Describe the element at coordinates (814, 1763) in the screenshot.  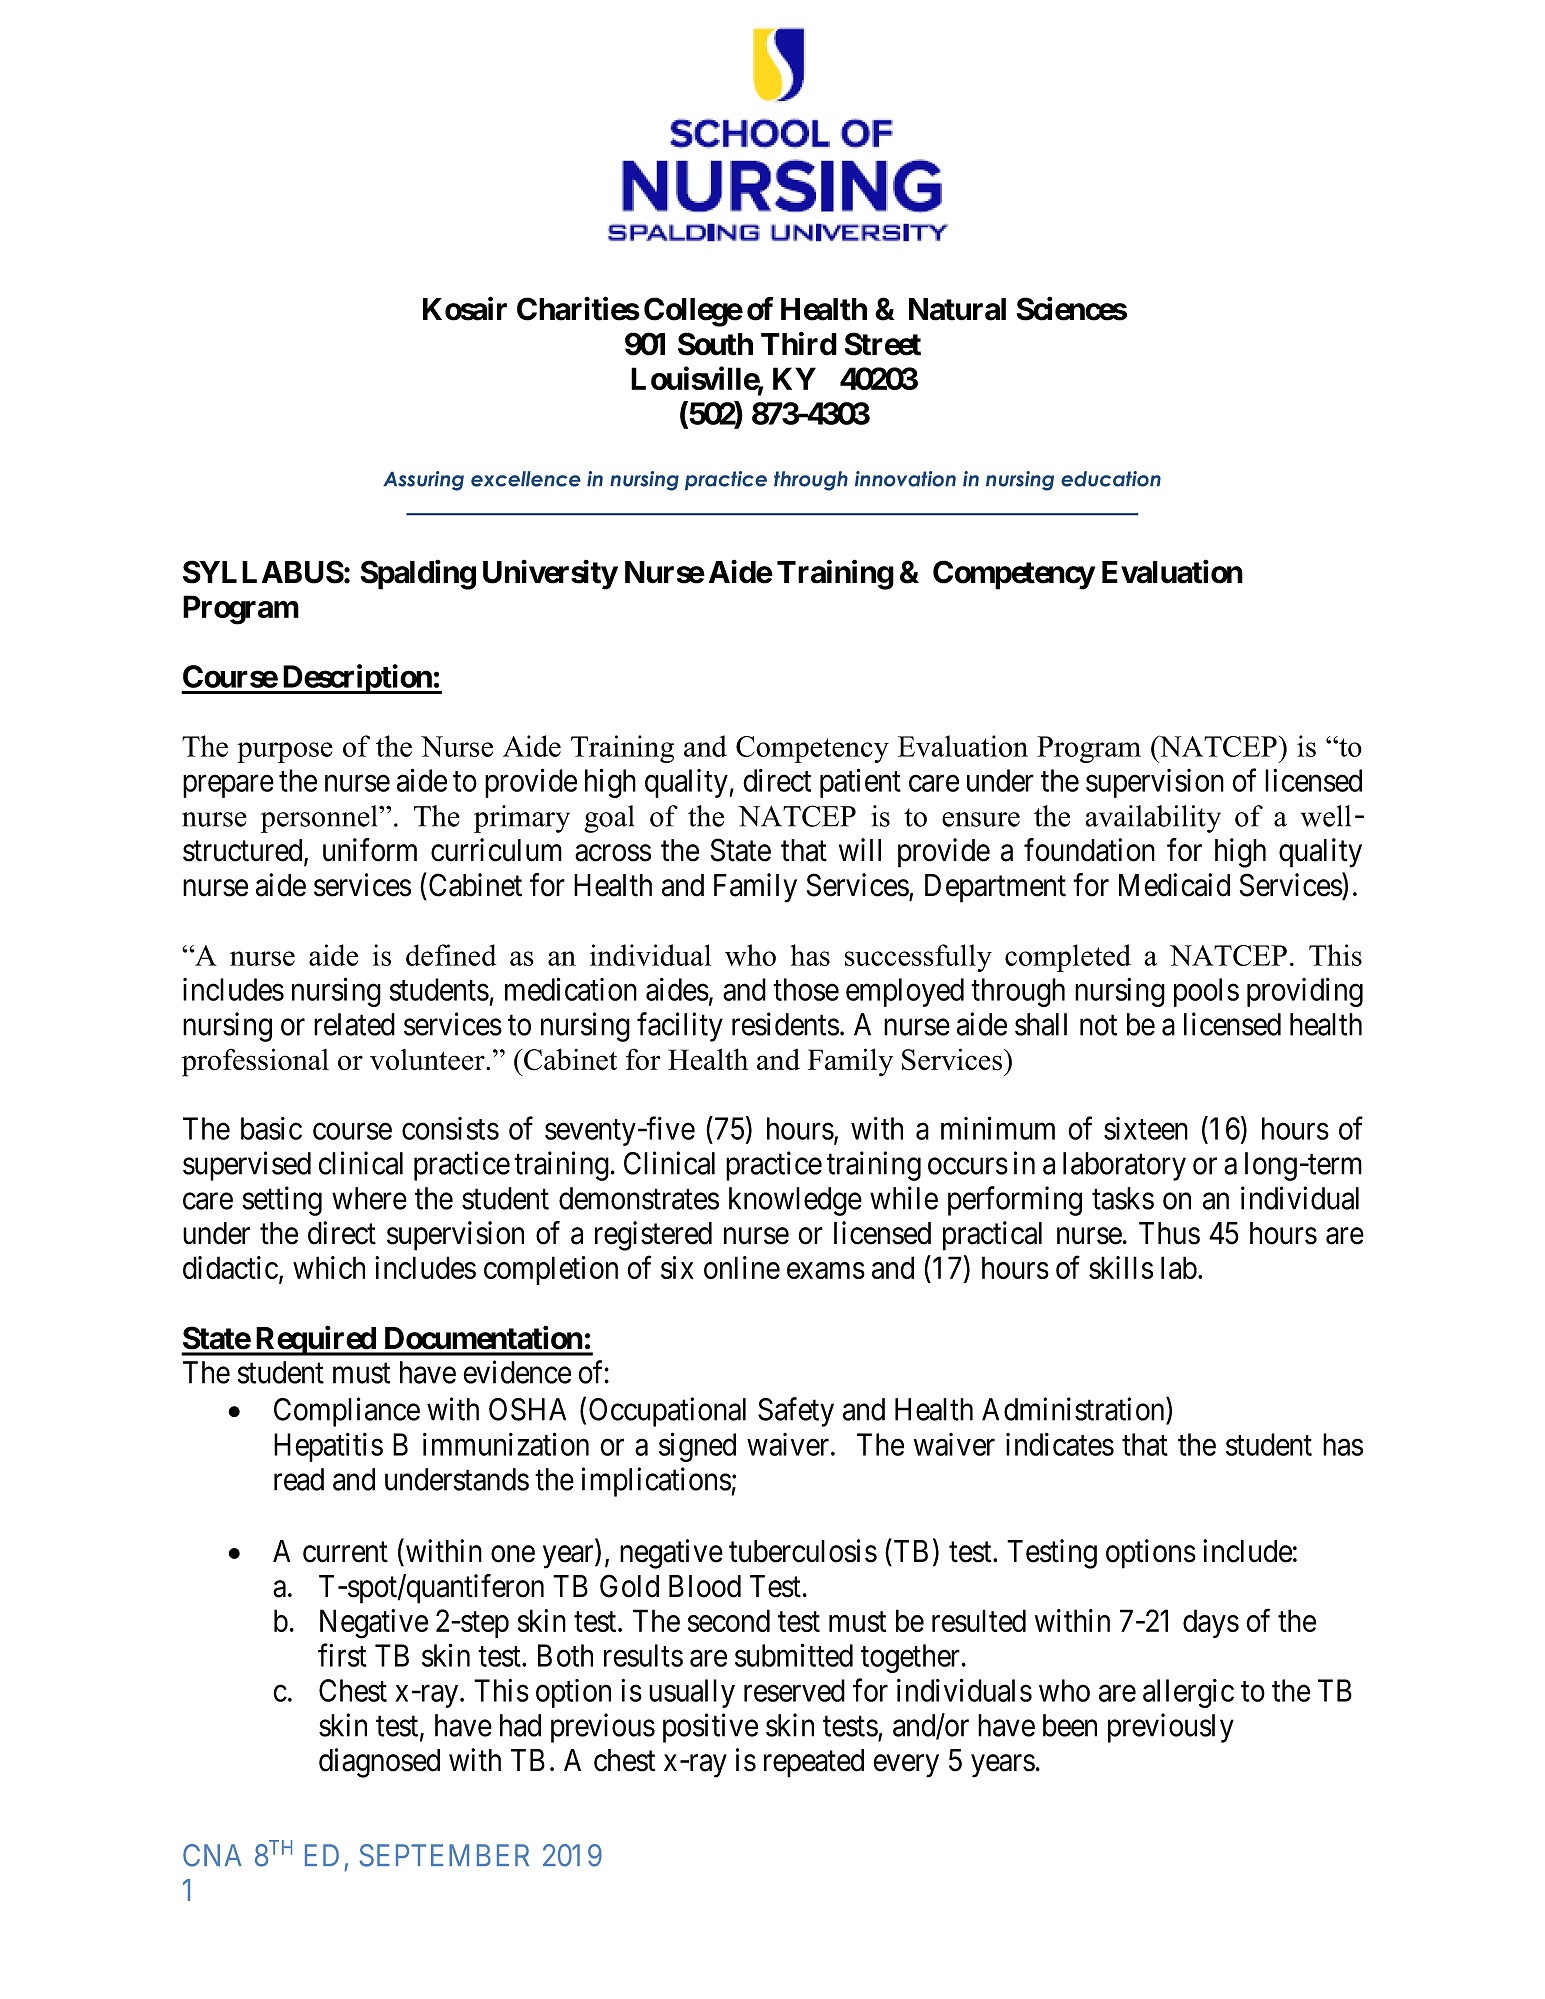
I see `repeated` at that location.
